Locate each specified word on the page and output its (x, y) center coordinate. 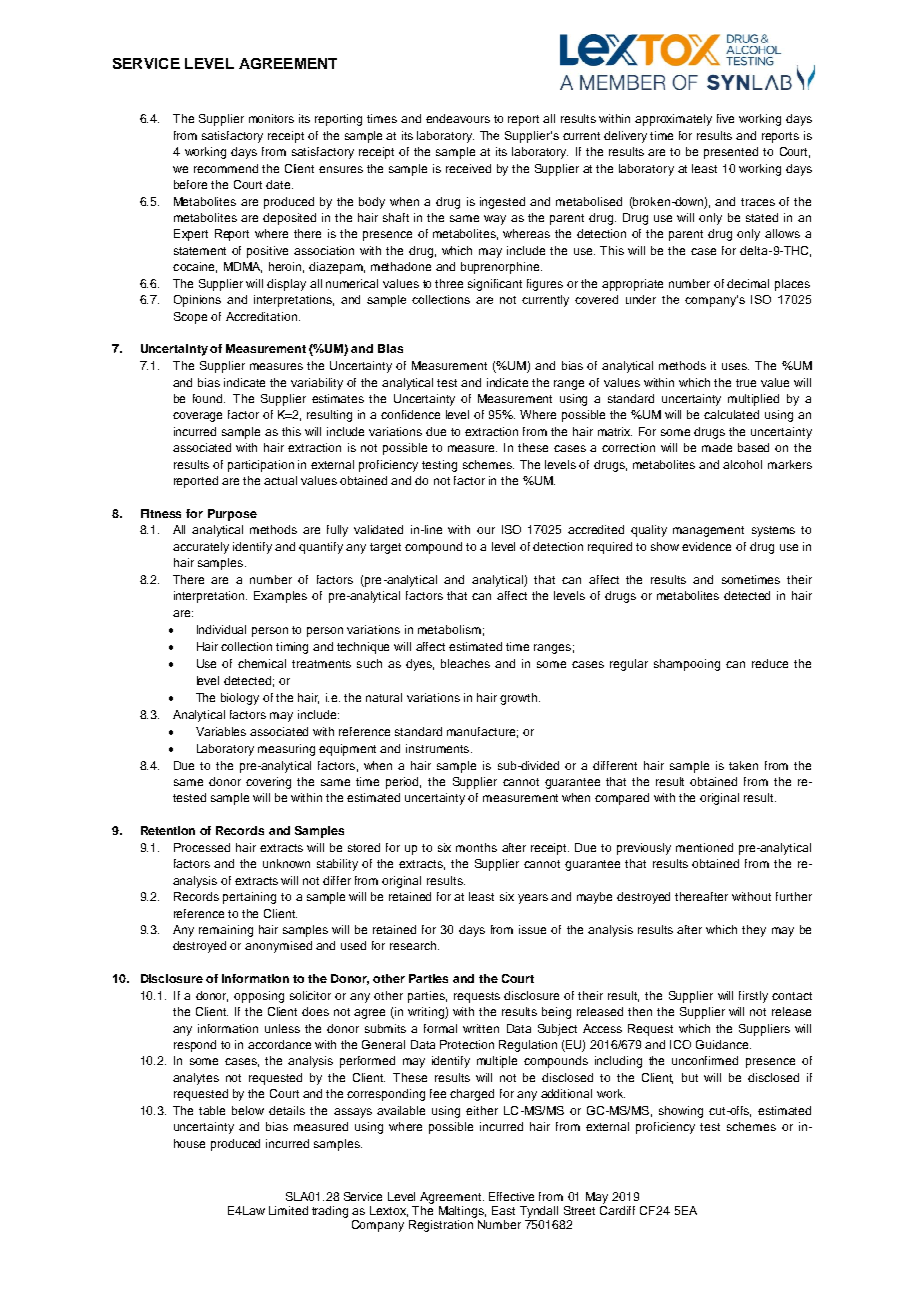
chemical (262, 663)
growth (520, 699)
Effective (511, 1196)
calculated (731, 414)
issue (532, 929)
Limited (288, 1210)
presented (731, 153)
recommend (226, 168)
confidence (410, 414)
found (209, 398)
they (754, 931)
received (468, 168)
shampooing (687, 665)
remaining (226, 931)
